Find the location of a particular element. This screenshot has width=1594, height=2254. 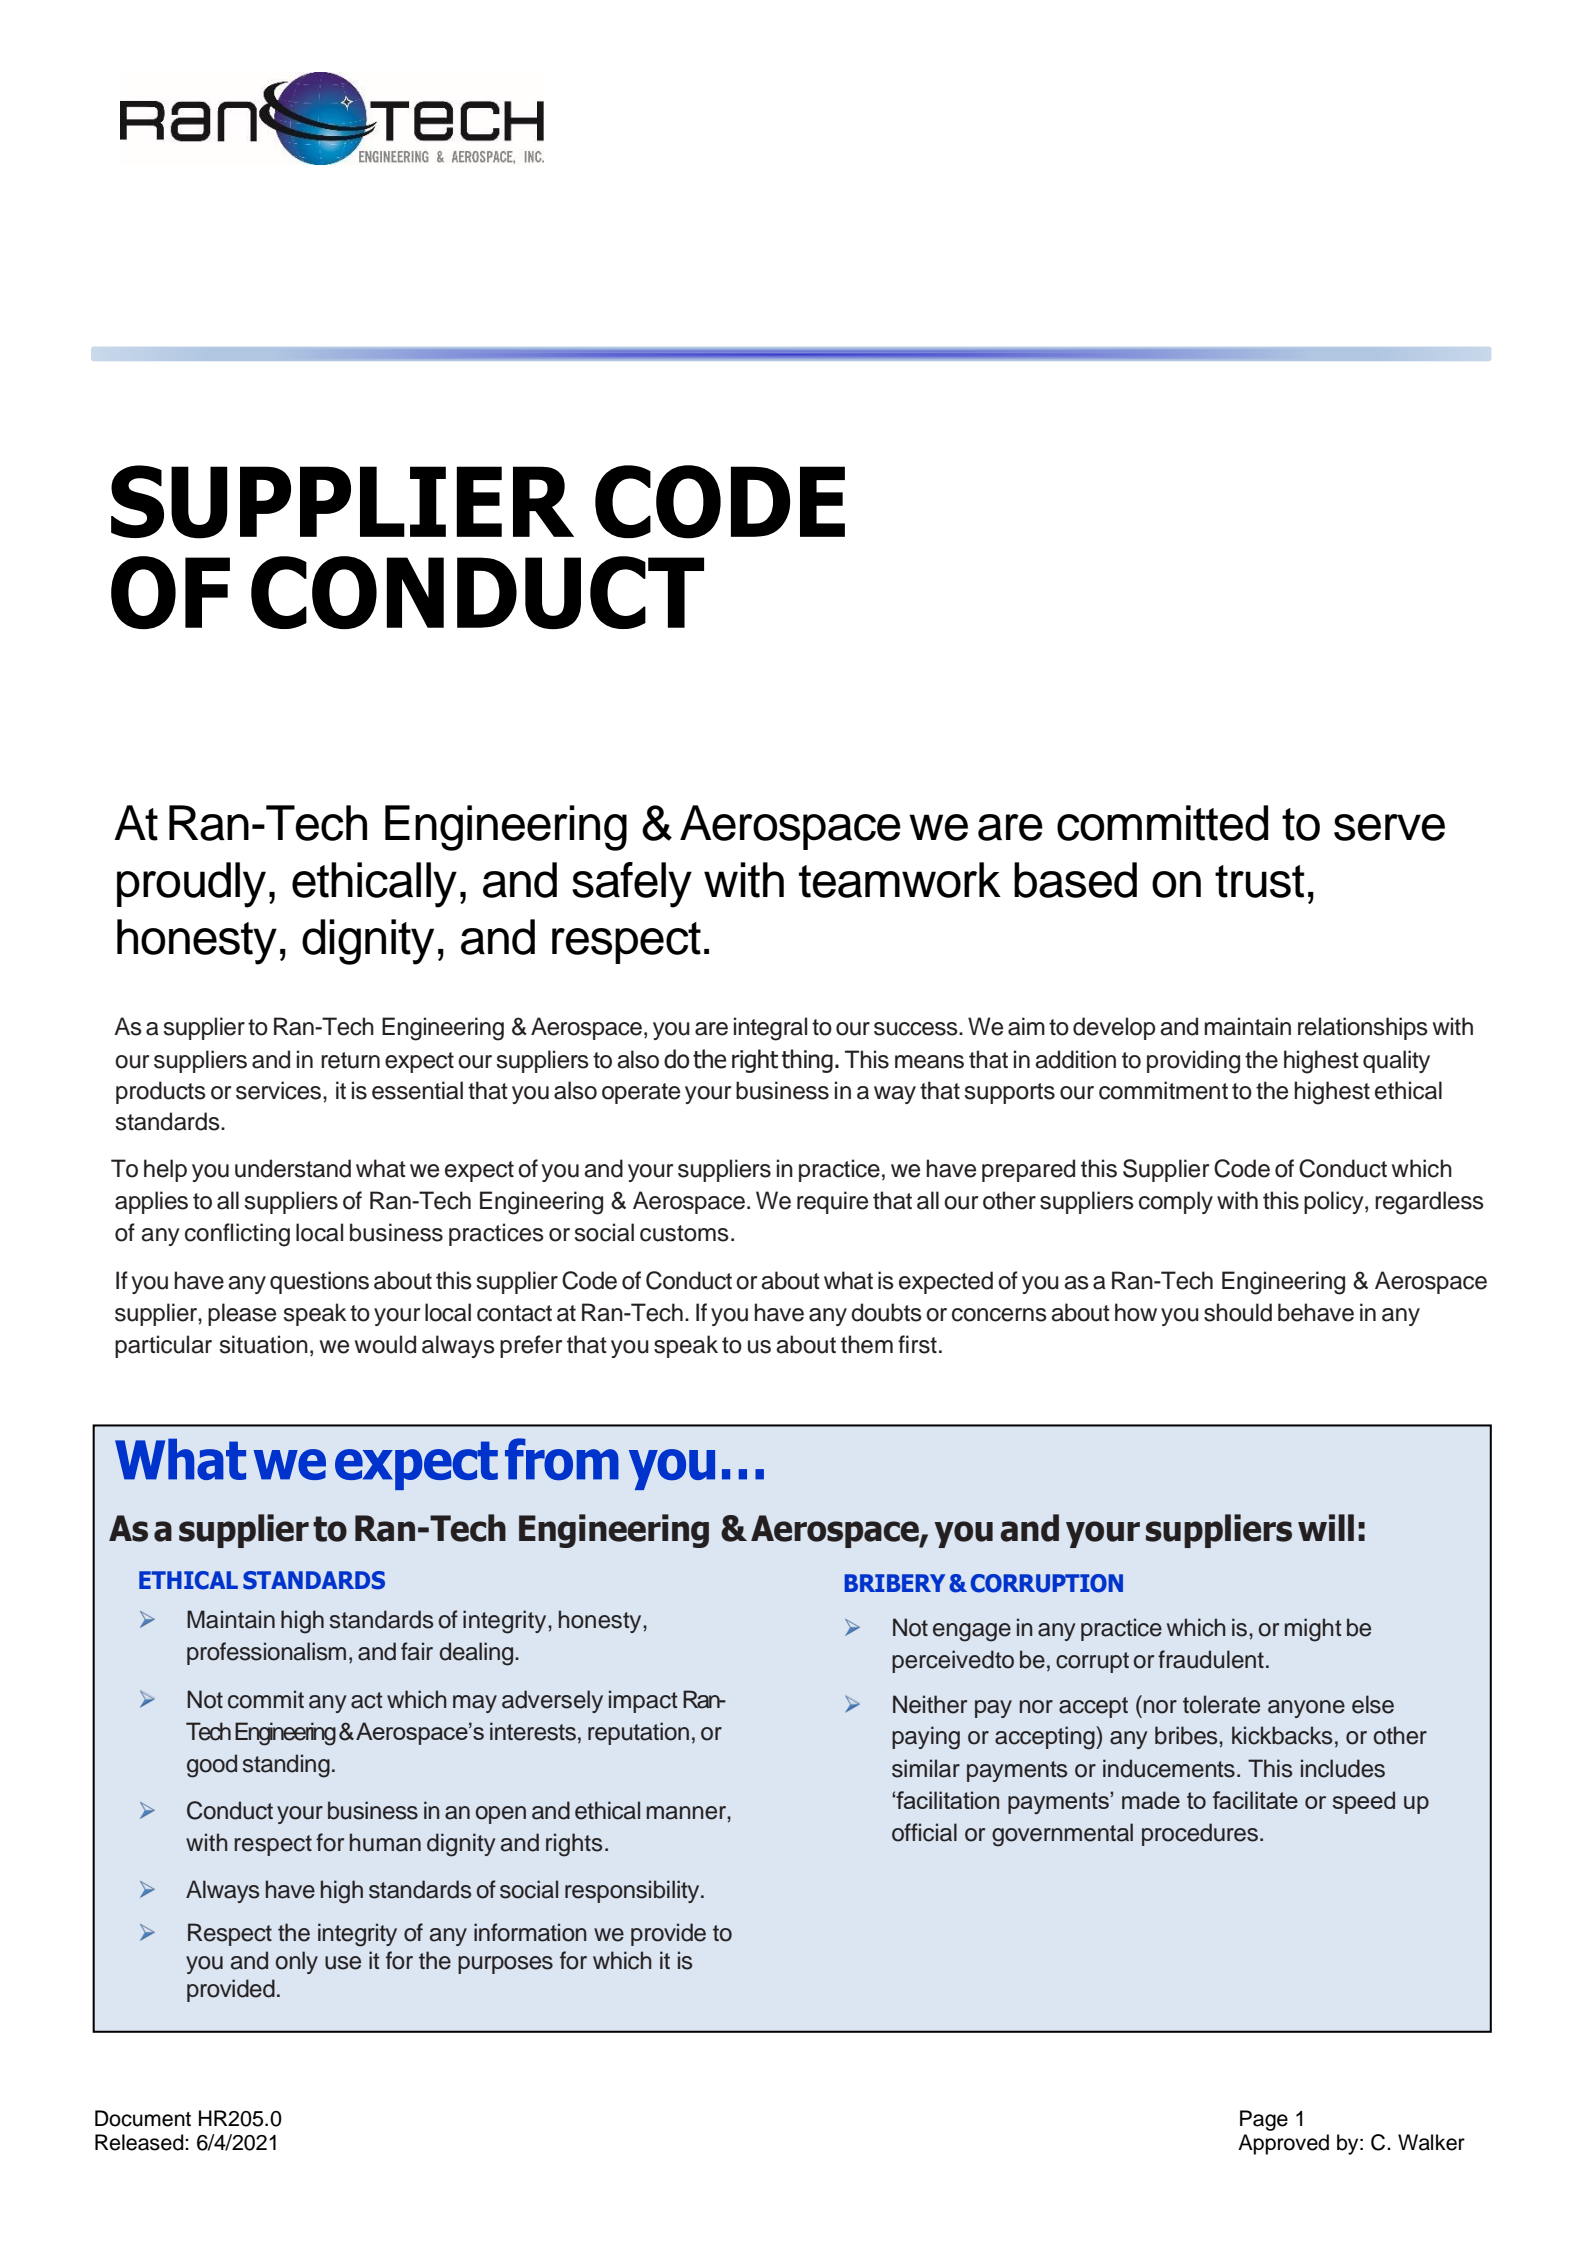

proudly is located at coordinates (191, 885).
